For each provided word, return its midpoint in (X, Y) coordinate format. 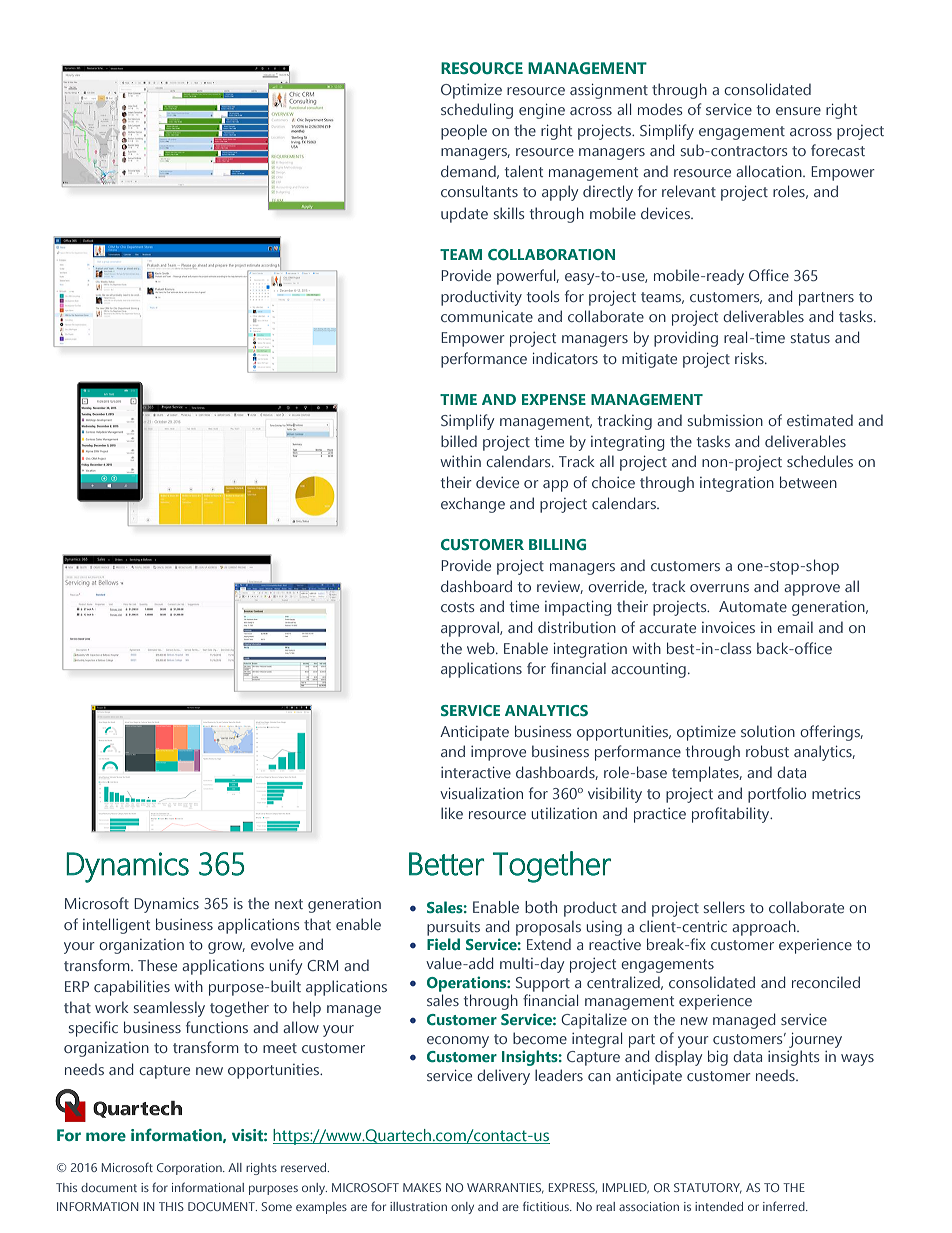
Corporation (190, 1169)
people (464, 132)
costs (457, 607)
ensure (798, 111)
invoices (728, 627)
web (482, 648)
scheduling (477, 111)
